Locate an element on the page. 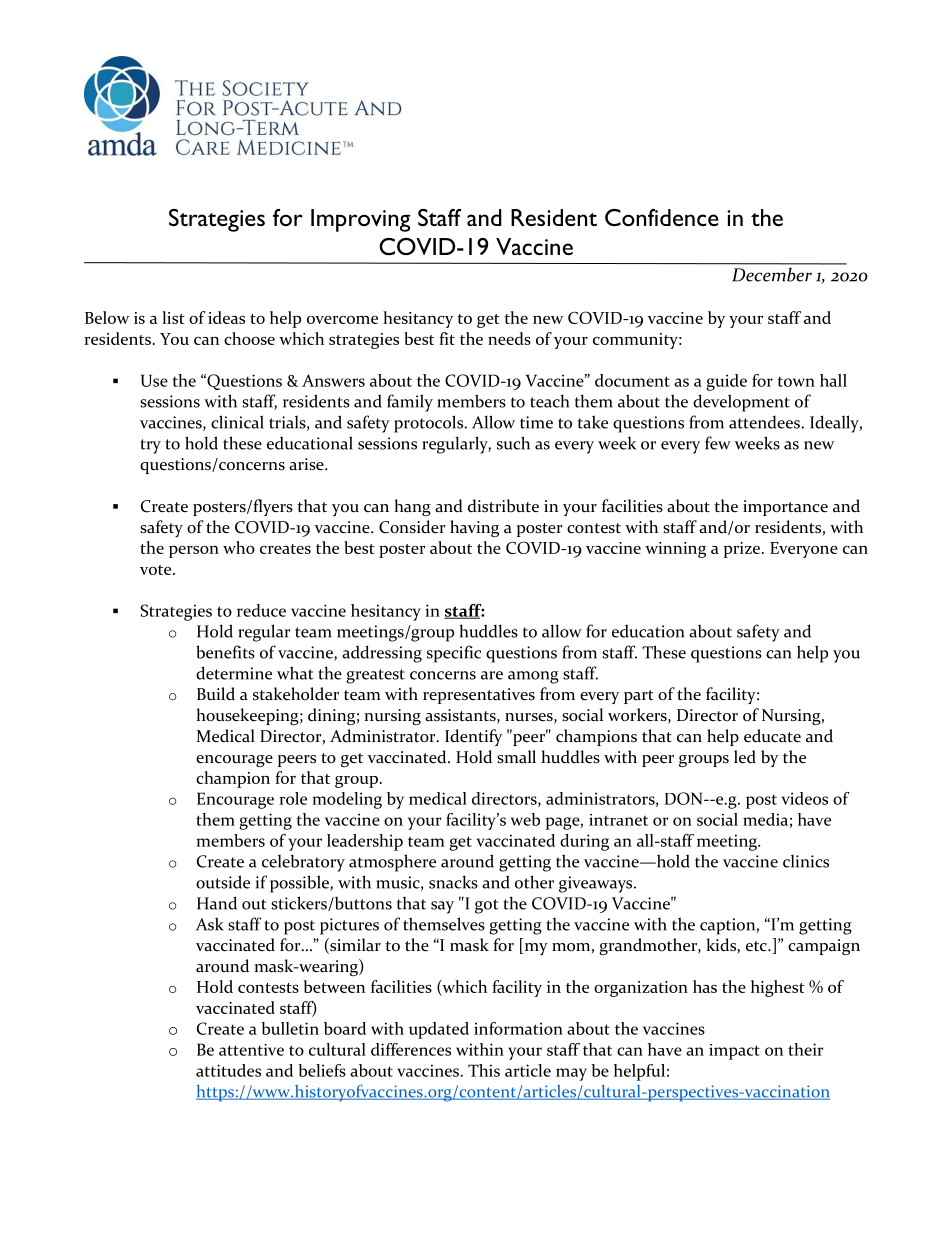 The width and height of the document is (952, 1233). impact is located at coordinates (734, 1052).
